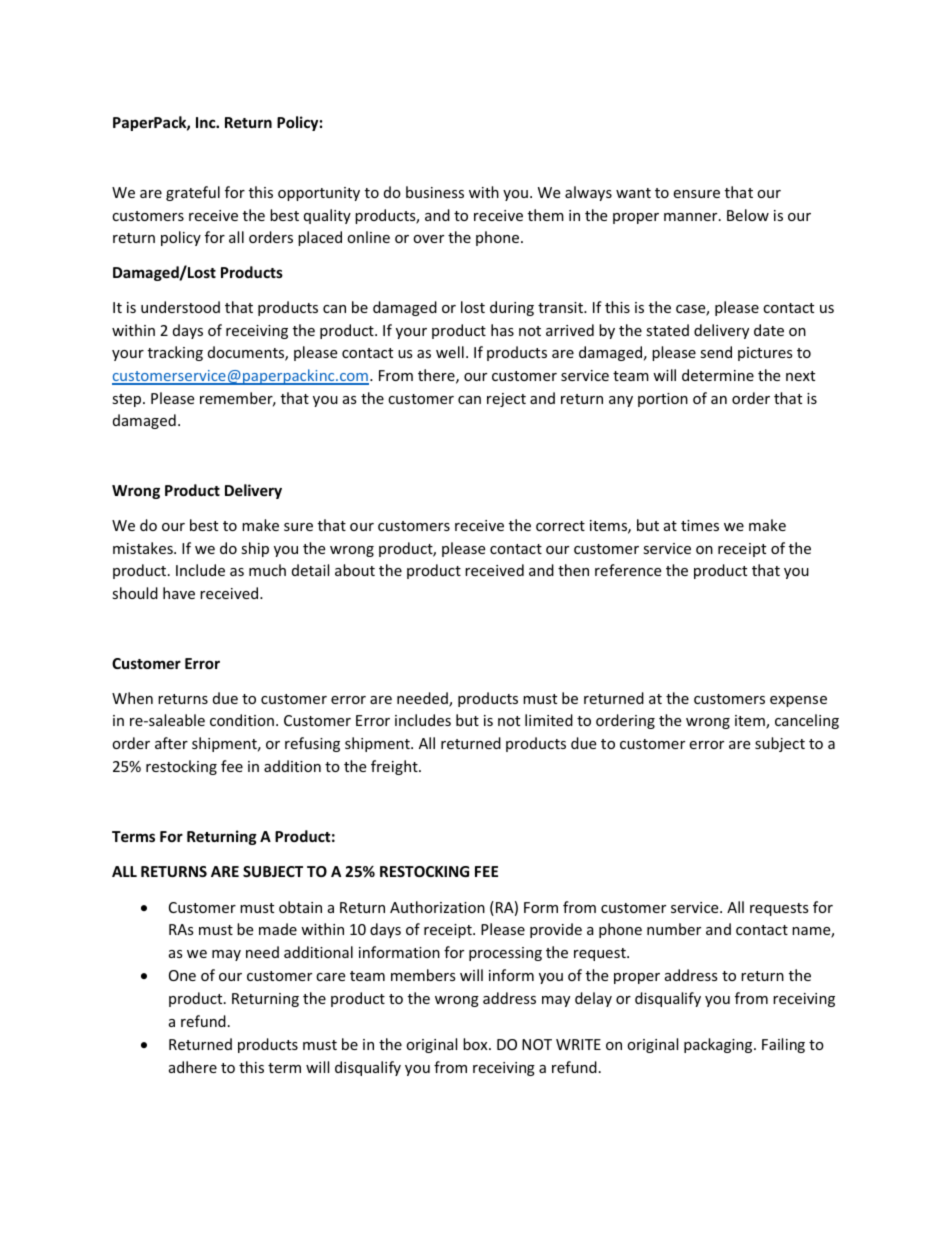 Image resolution: width=952 pixels, height=1233 pixels. I want to click on correct, so click(560, 526).
